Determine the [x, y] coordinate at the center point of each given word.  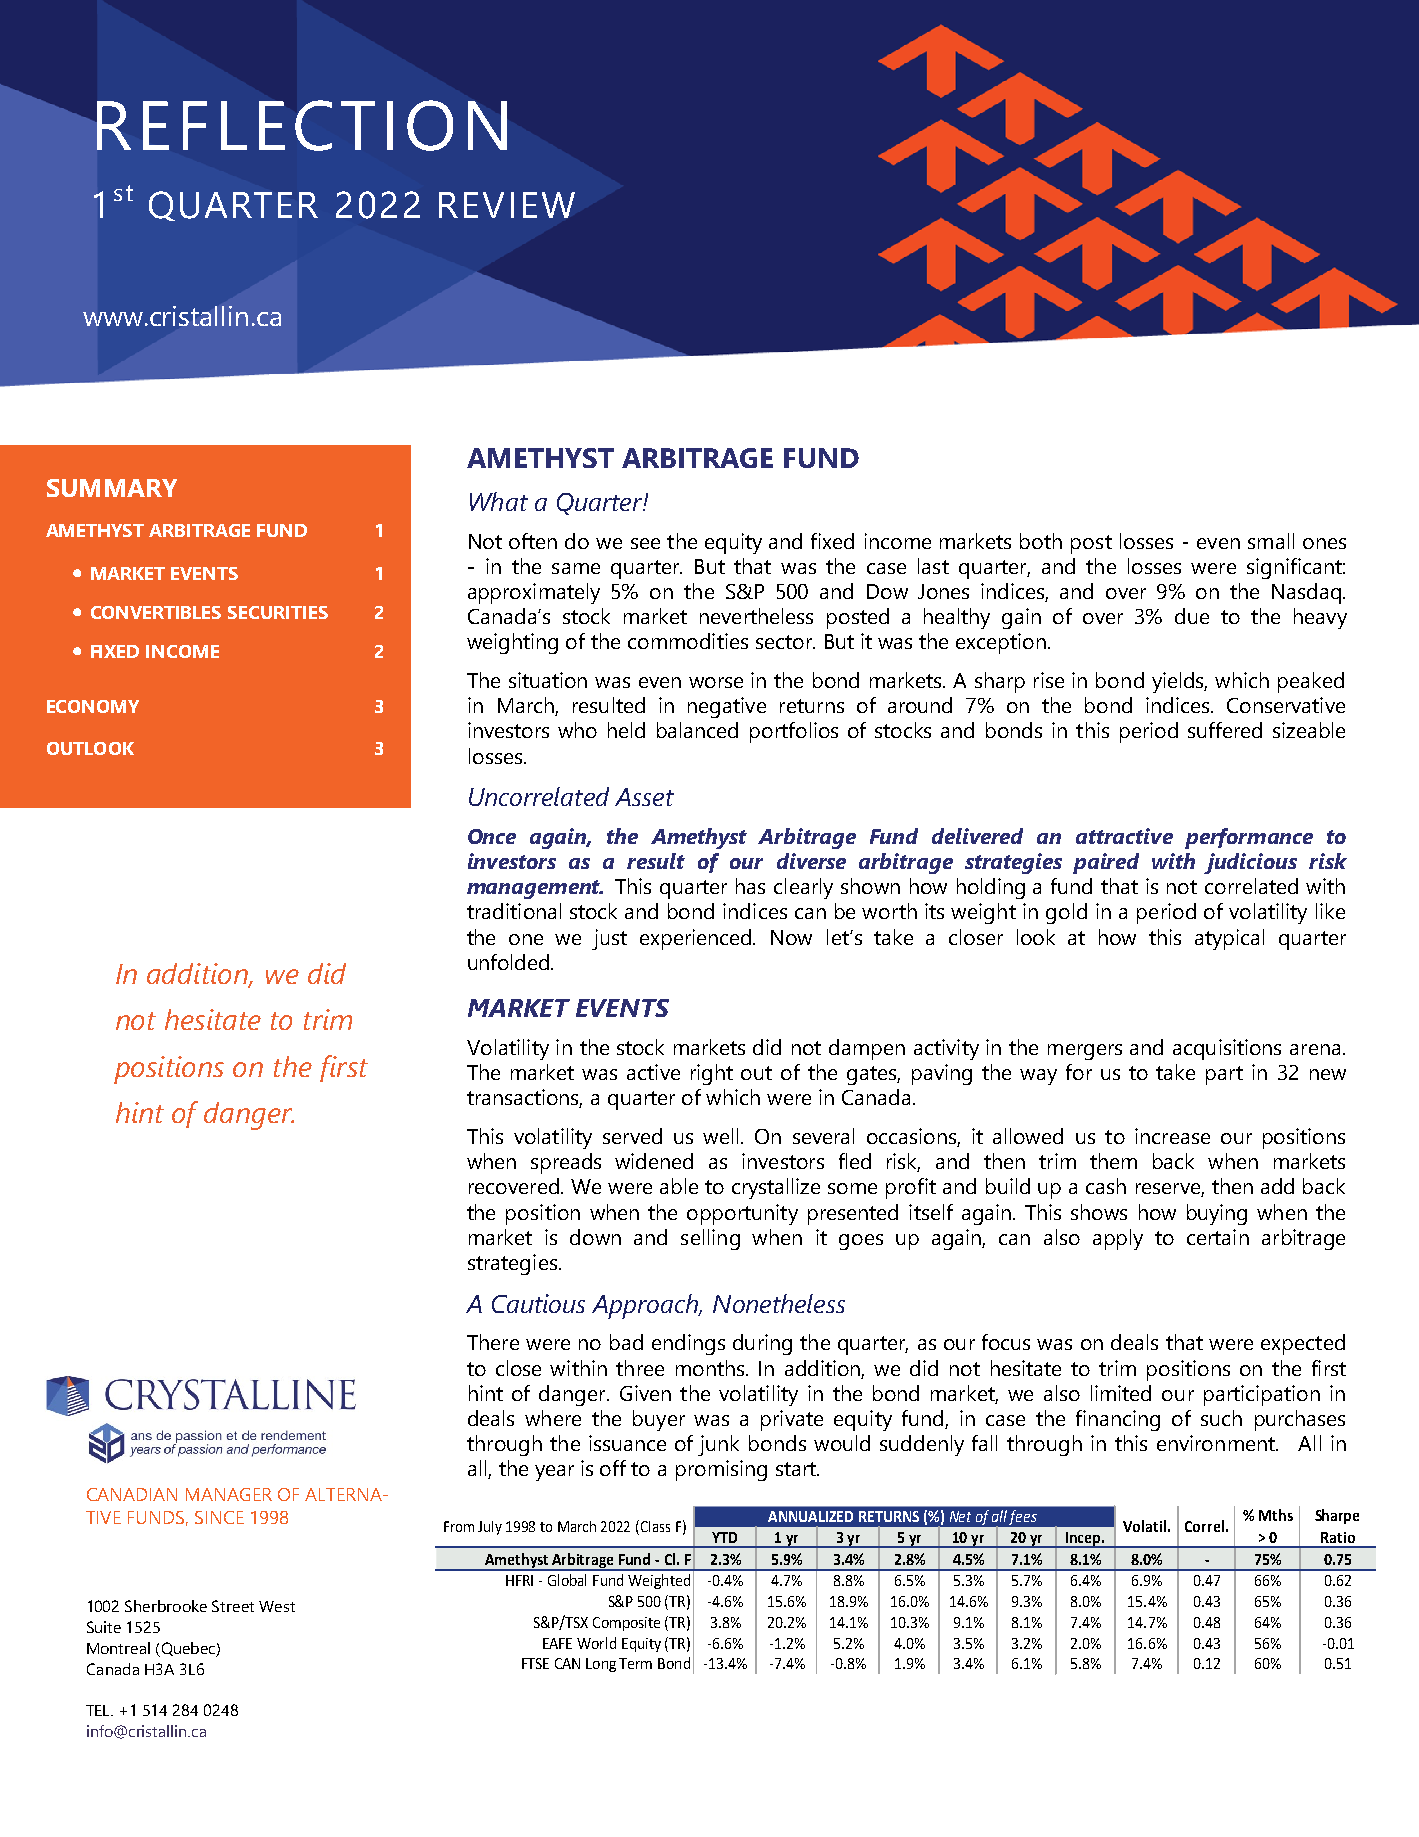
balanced [697, 730]
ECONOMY [93, 706]
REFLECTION [302, 125]
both [1041, 541]
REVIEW [507, 205]
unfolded [510, 962]
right [712, 1074]
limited [1121, 1393]
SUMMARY [112, 488]
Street [233, 1606]
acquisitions [1227, 1049]
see [645, 543]
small [1271, 541]
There [493, 1342]
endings [688, 1344]
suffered [1225, 730]
